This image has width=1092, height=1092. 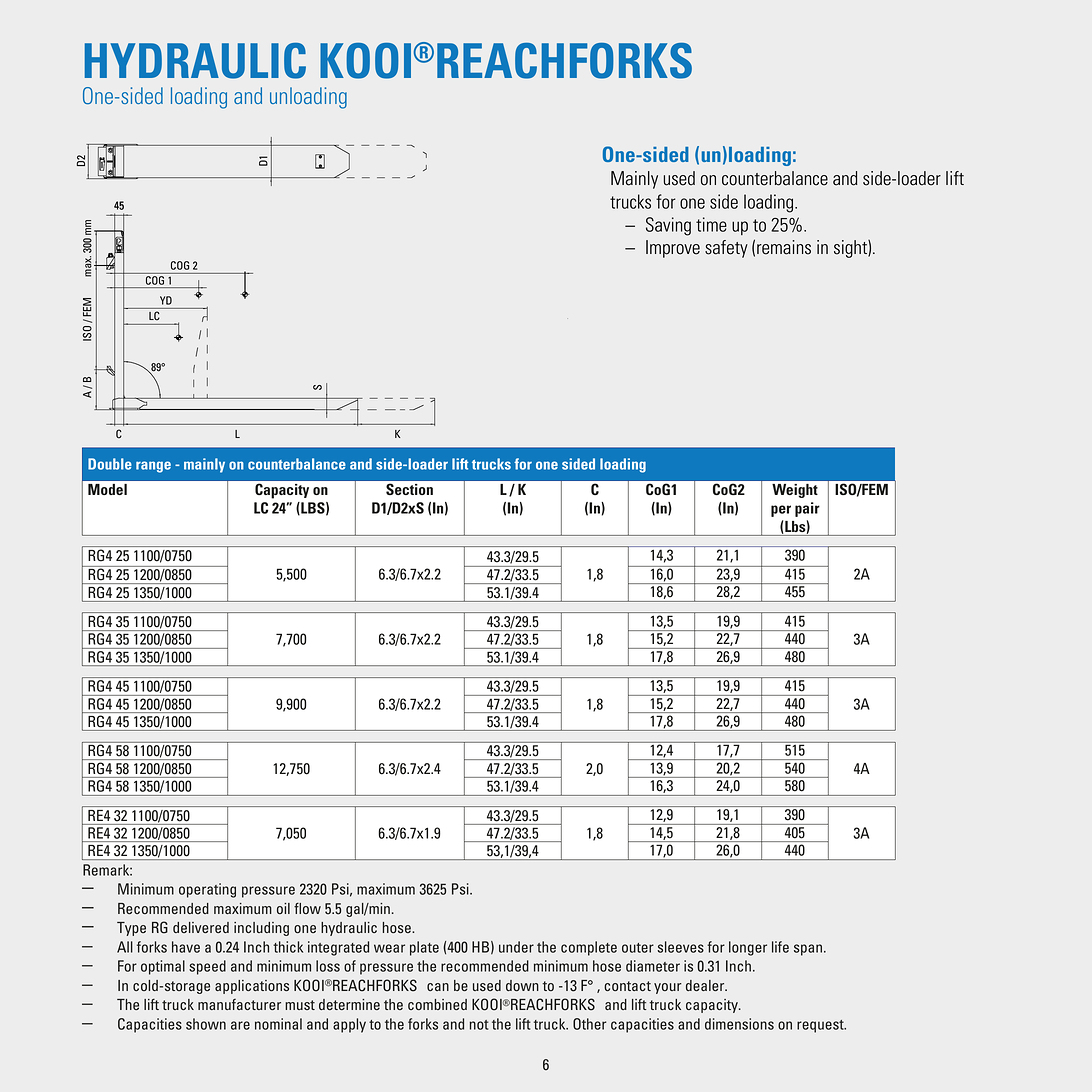 I want to click on Saving, so click(x=668, y=226).
